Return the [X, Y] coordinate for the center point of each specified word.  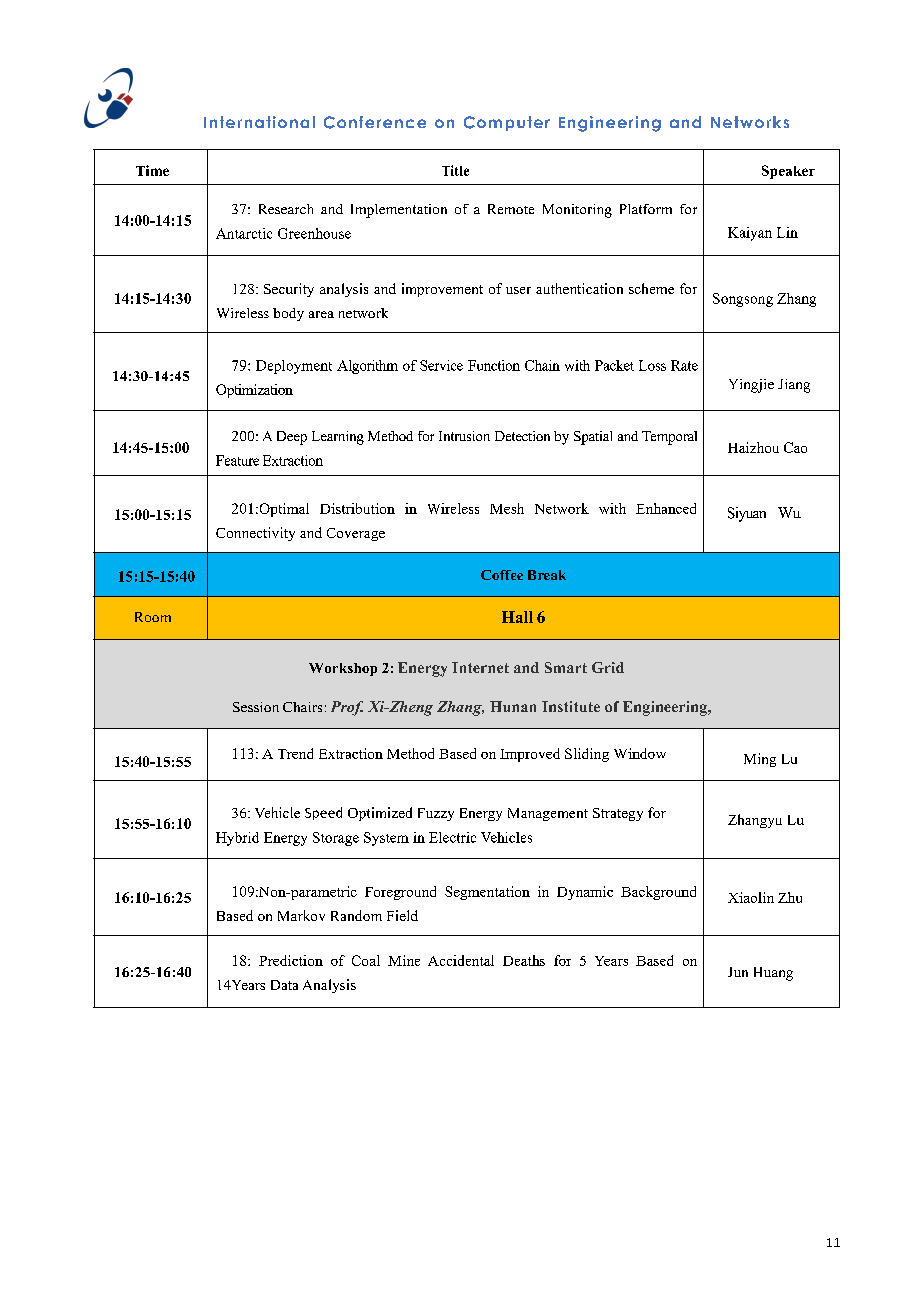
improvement [442, 290]
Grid [608, 667]
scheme [651, 288]
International [259, 122]
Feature [237, 460]
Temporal [669, 438]
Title [455, 170]
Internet [480, 667]
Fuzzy [436, 814]
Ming [760, 760]
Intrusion [464, 436]
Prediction [291, 960]
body [288, 314]
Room [153, 617]
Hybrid [237, 839]
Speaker [788, 172]
